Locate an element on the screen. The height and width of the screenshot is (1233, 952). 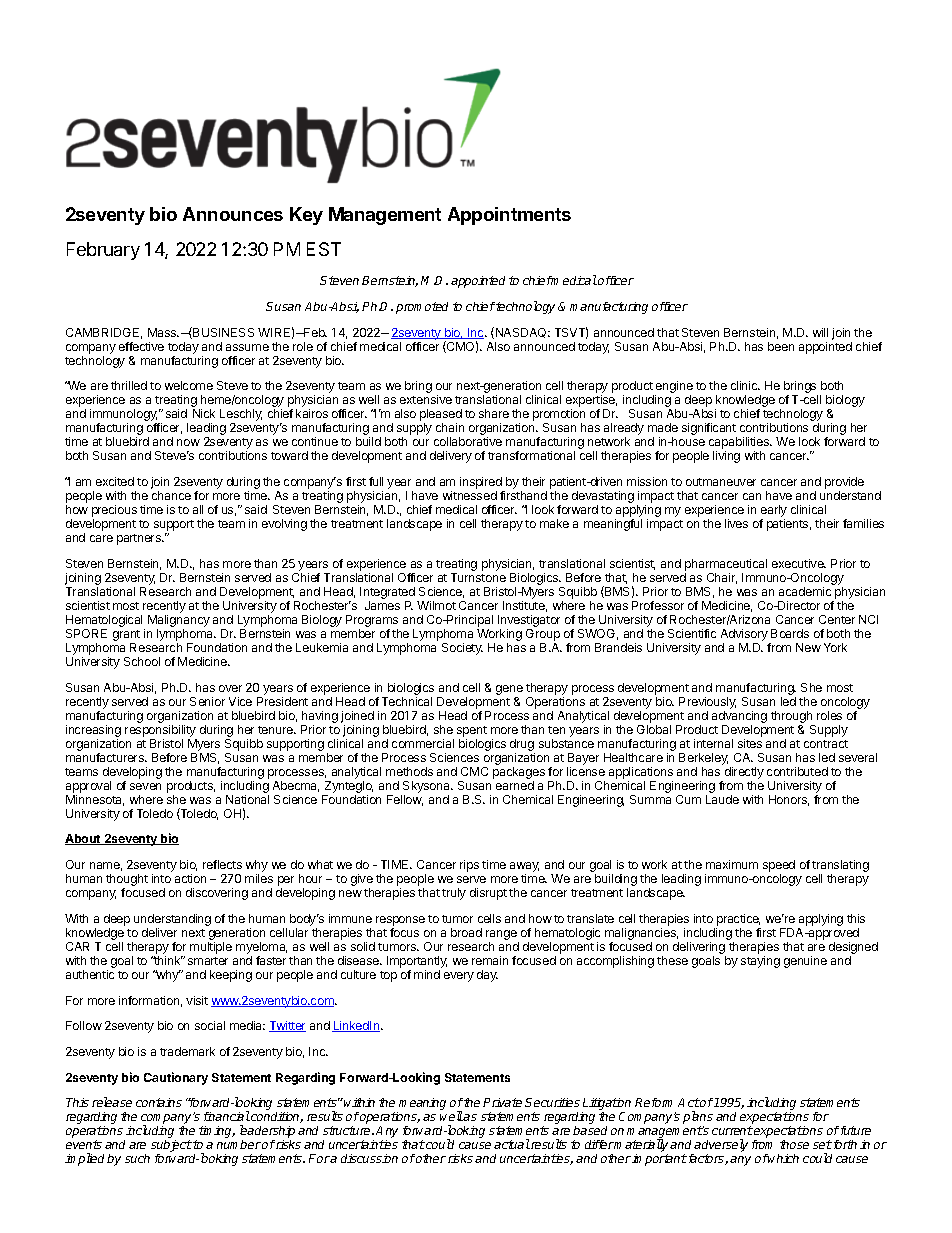
Senior is located at coordinates (207, 701).
